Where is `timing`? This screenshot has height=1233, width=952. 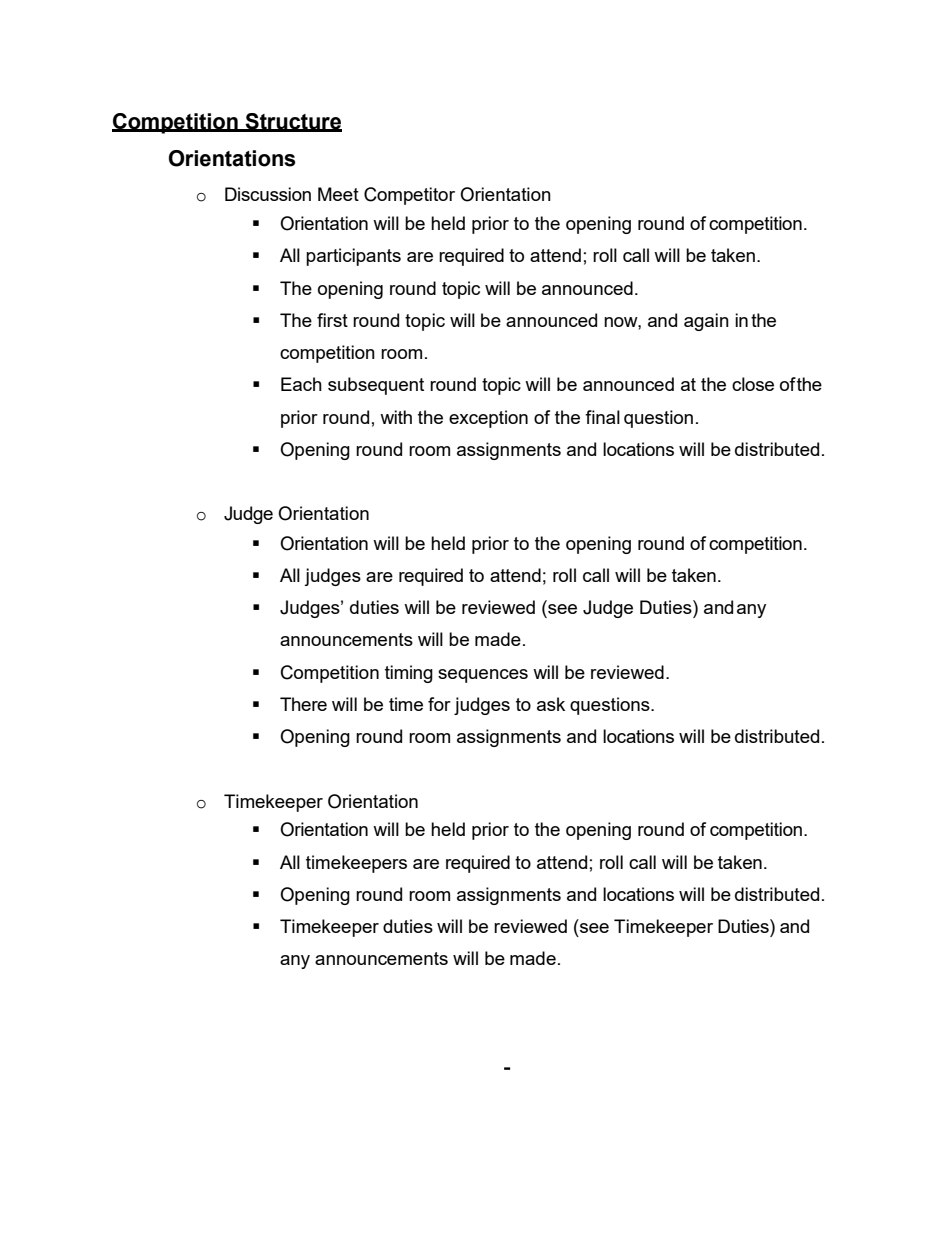
timing is located at coordinates (409, 674).
